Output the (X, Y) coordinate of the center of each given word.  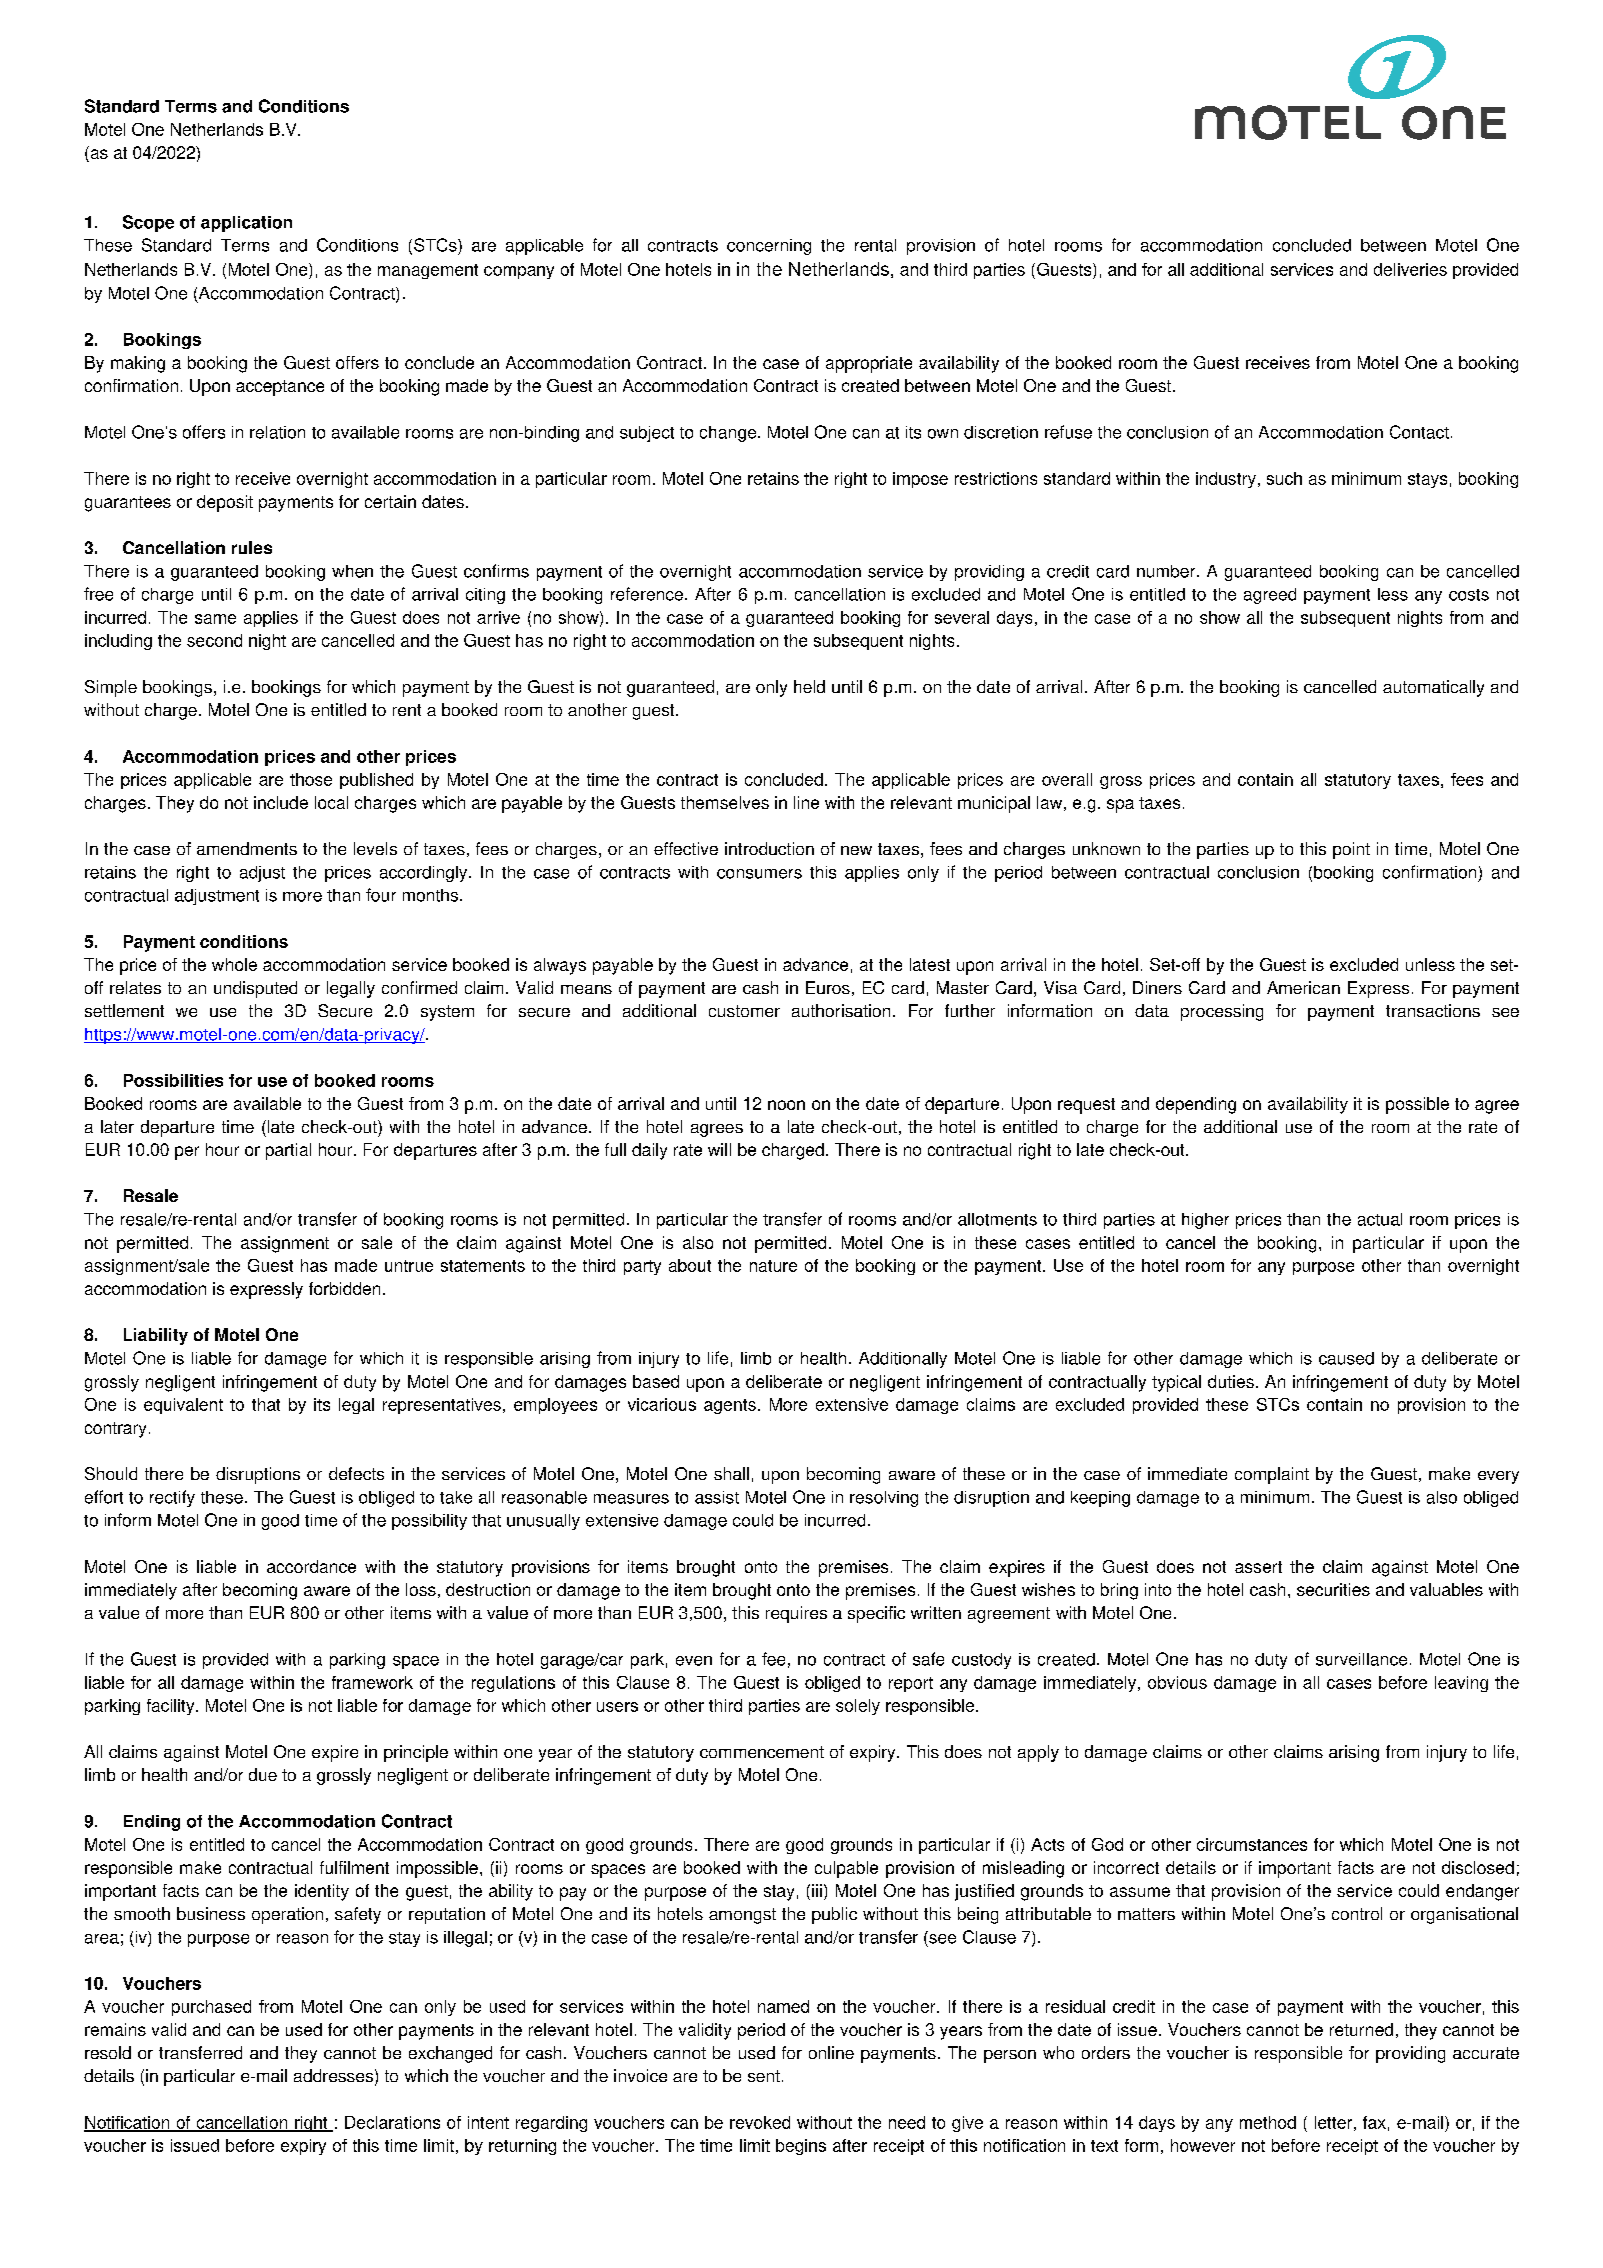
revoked (760, 2122)
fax (1374, 2122)
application (246, 224)
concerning (769, 247)
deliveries (1410, 269)
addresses (333, 2075)
